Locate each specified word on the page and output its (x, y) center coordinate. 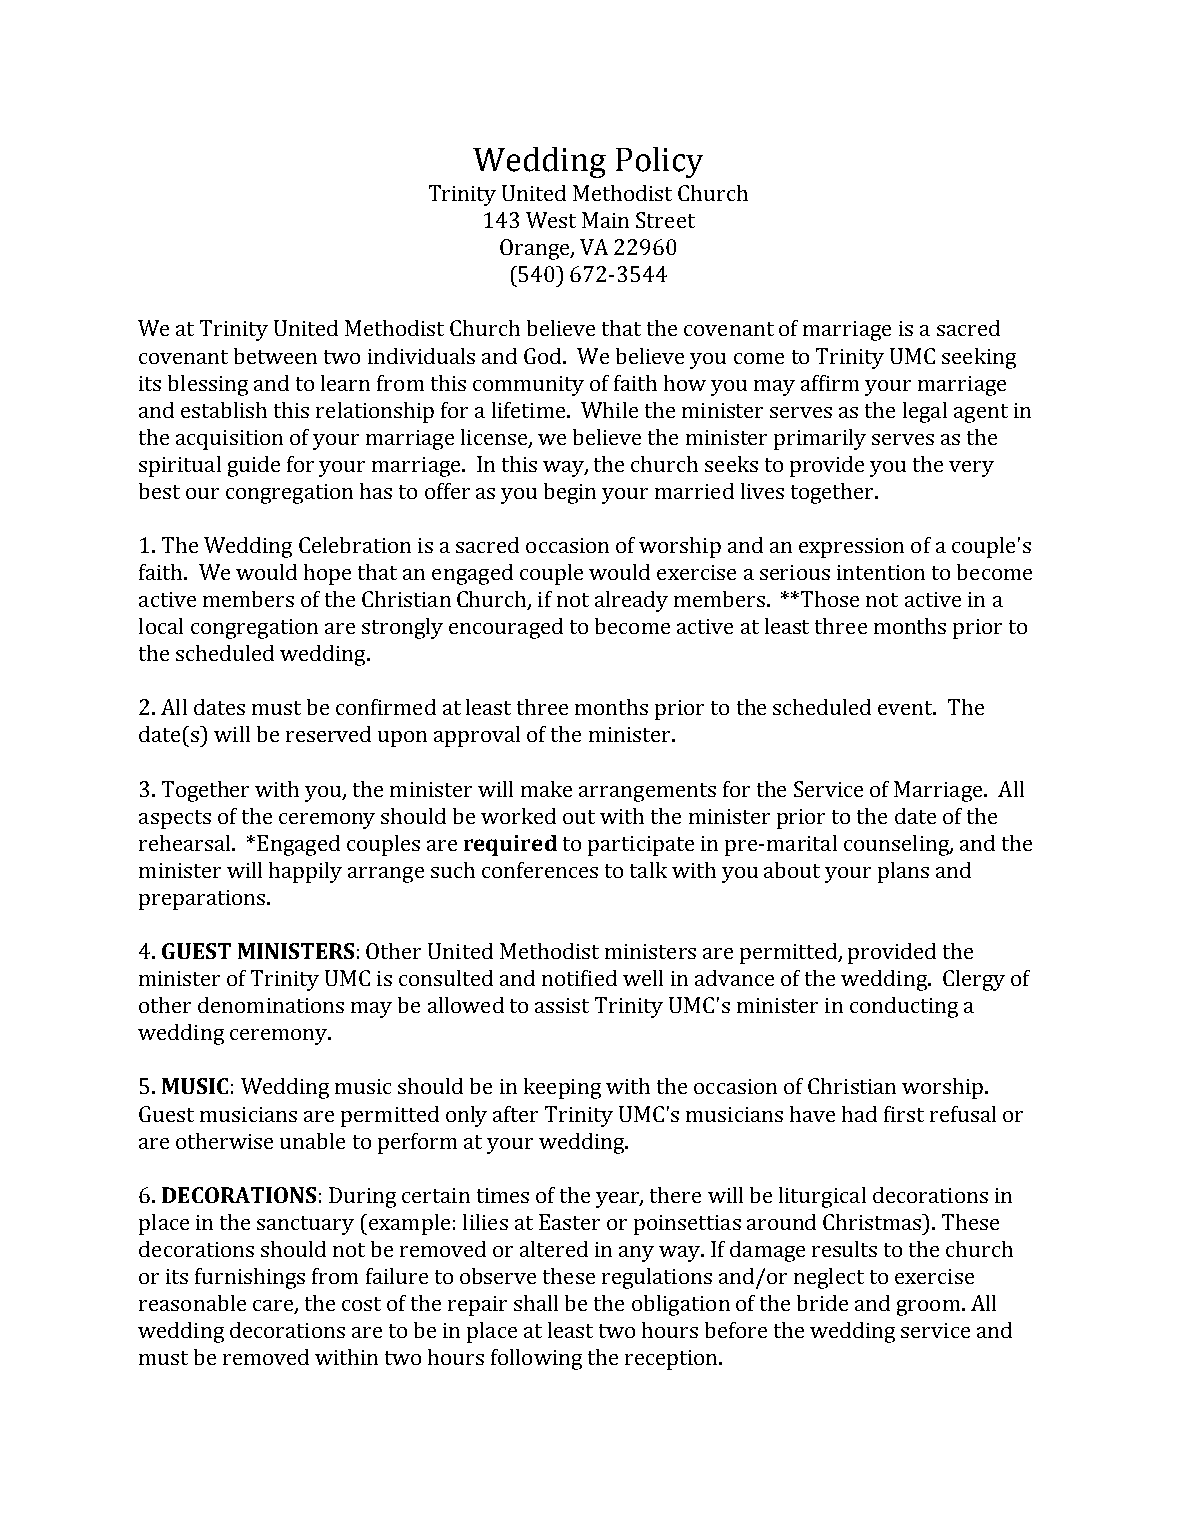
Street (665, 220)
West (551, 220)
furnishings (250, 1278)
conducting (904, 1007)
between (275, 356)
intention (881, 572)
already (631, 601)
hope (327, 574)
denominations (271, 1005)
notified (579, 978)
